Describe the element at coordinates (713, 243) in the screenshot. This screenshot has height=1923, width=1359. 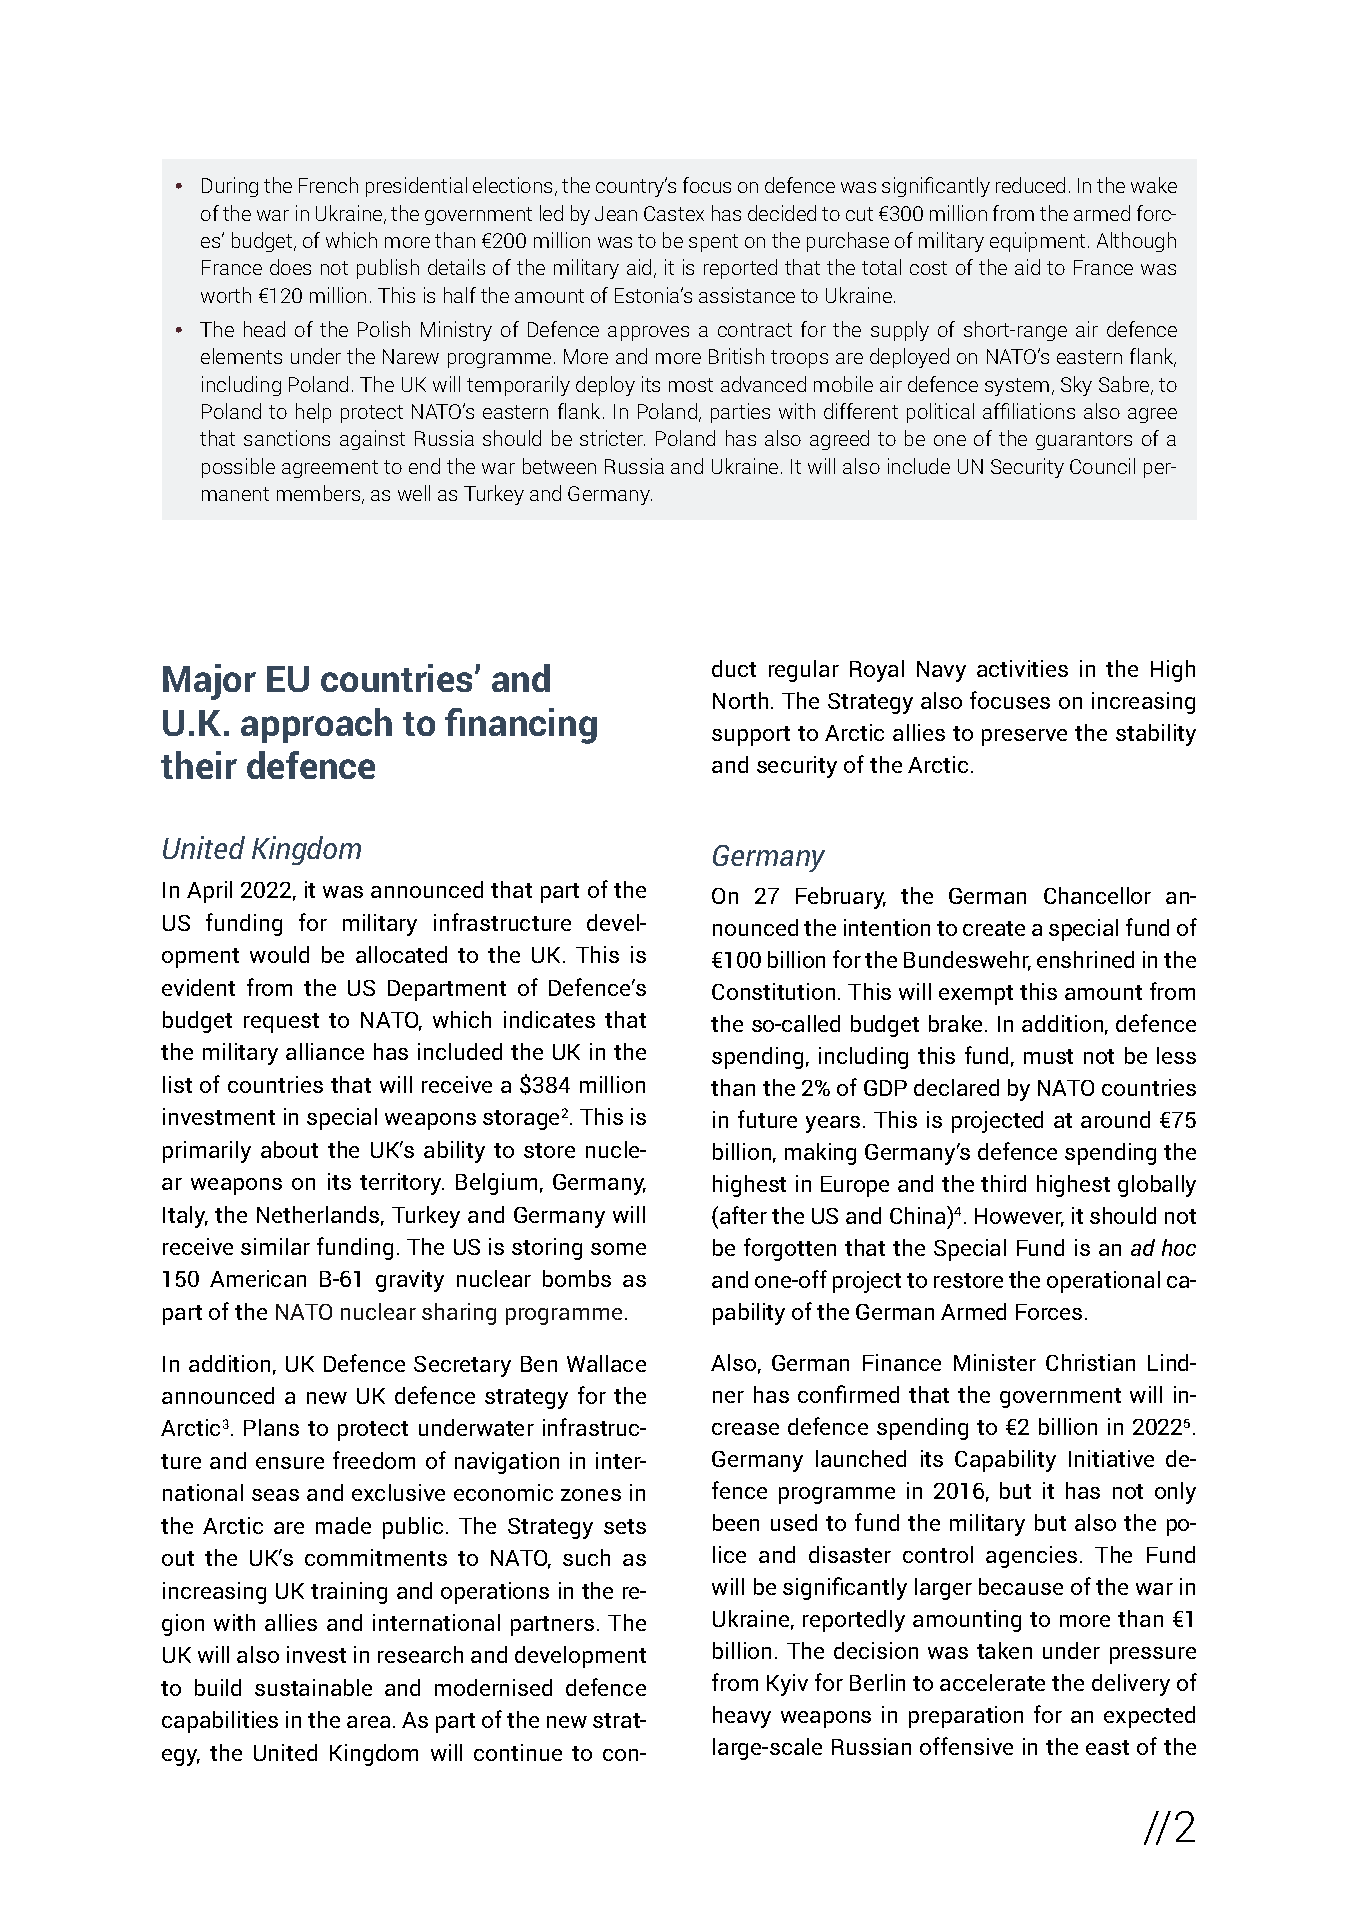
I see `spent` at that location.
